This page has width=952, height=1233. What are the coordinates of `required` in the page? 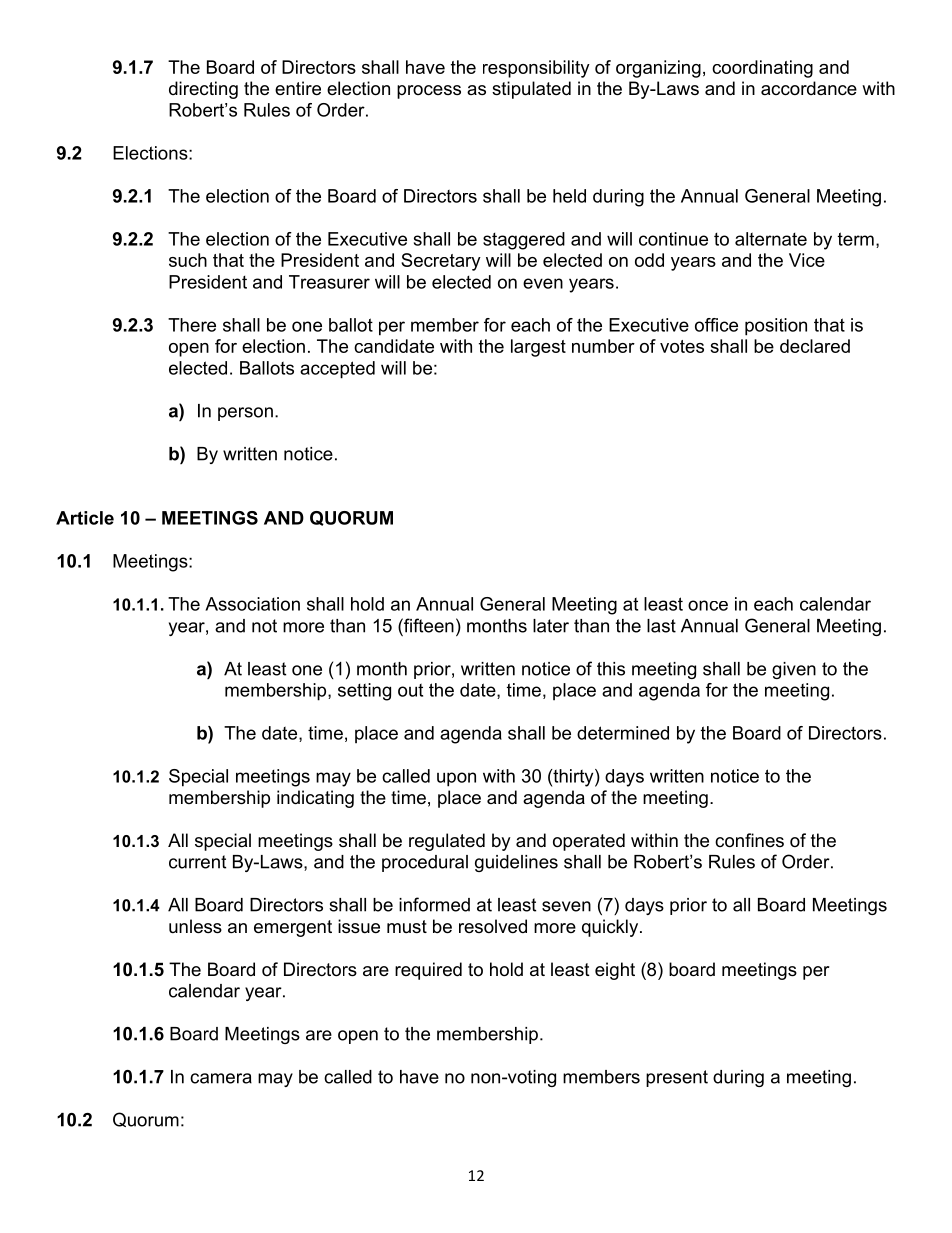 It's located at (428, 971).
